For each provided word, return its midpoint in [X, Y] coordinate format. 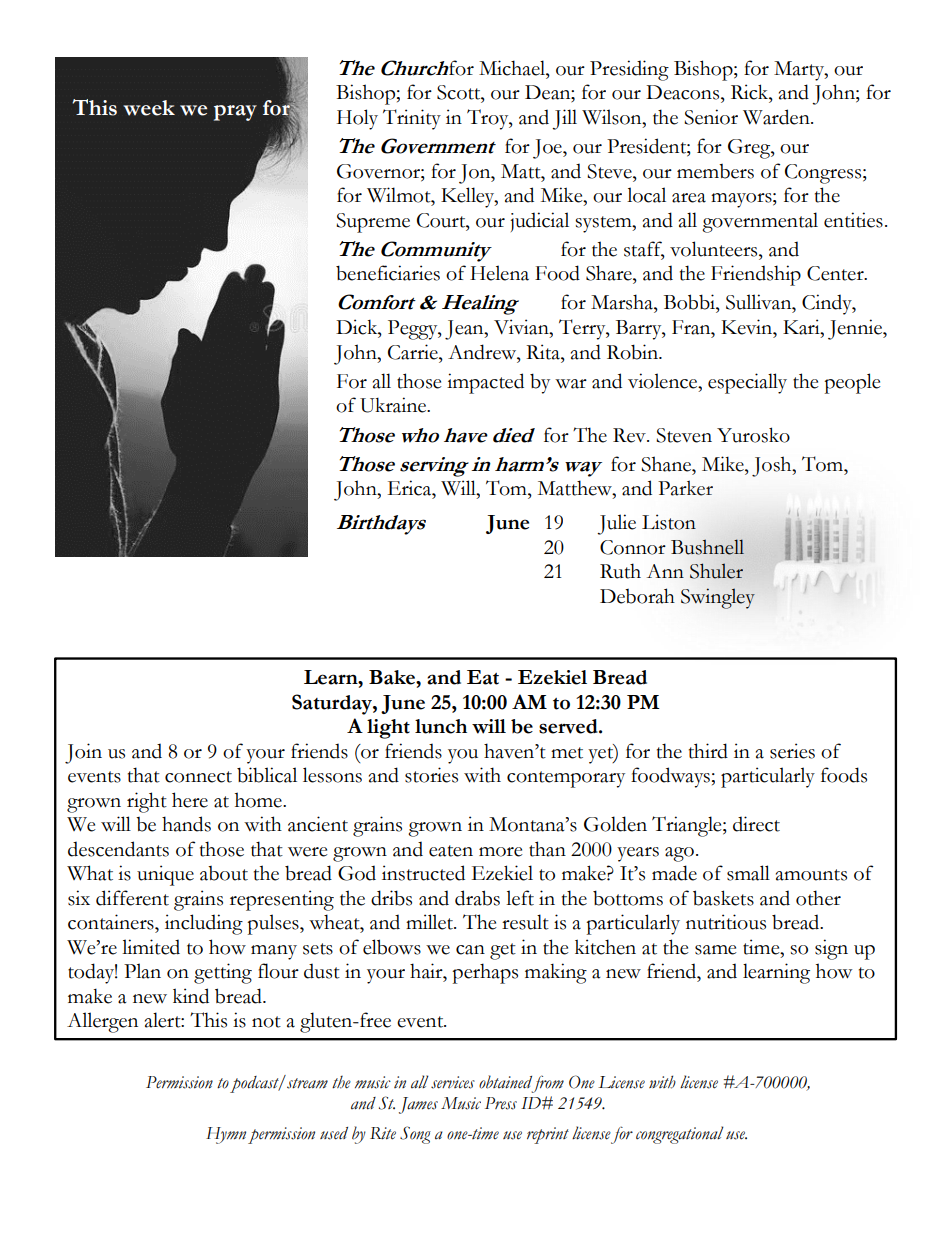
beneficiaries [388, 273]
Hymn [226, 1135]
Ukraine [394, 405]
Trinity [412, 119]
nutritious [726, 922]
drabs [477, 898]
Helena [499, 273]
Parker [685, 488]
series [792, 751]
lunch [441, 726]
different [132, 898]
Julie [616, 524]
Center [836, 273]
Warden [777, 117]
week [149, 108]
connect [198, 777]
